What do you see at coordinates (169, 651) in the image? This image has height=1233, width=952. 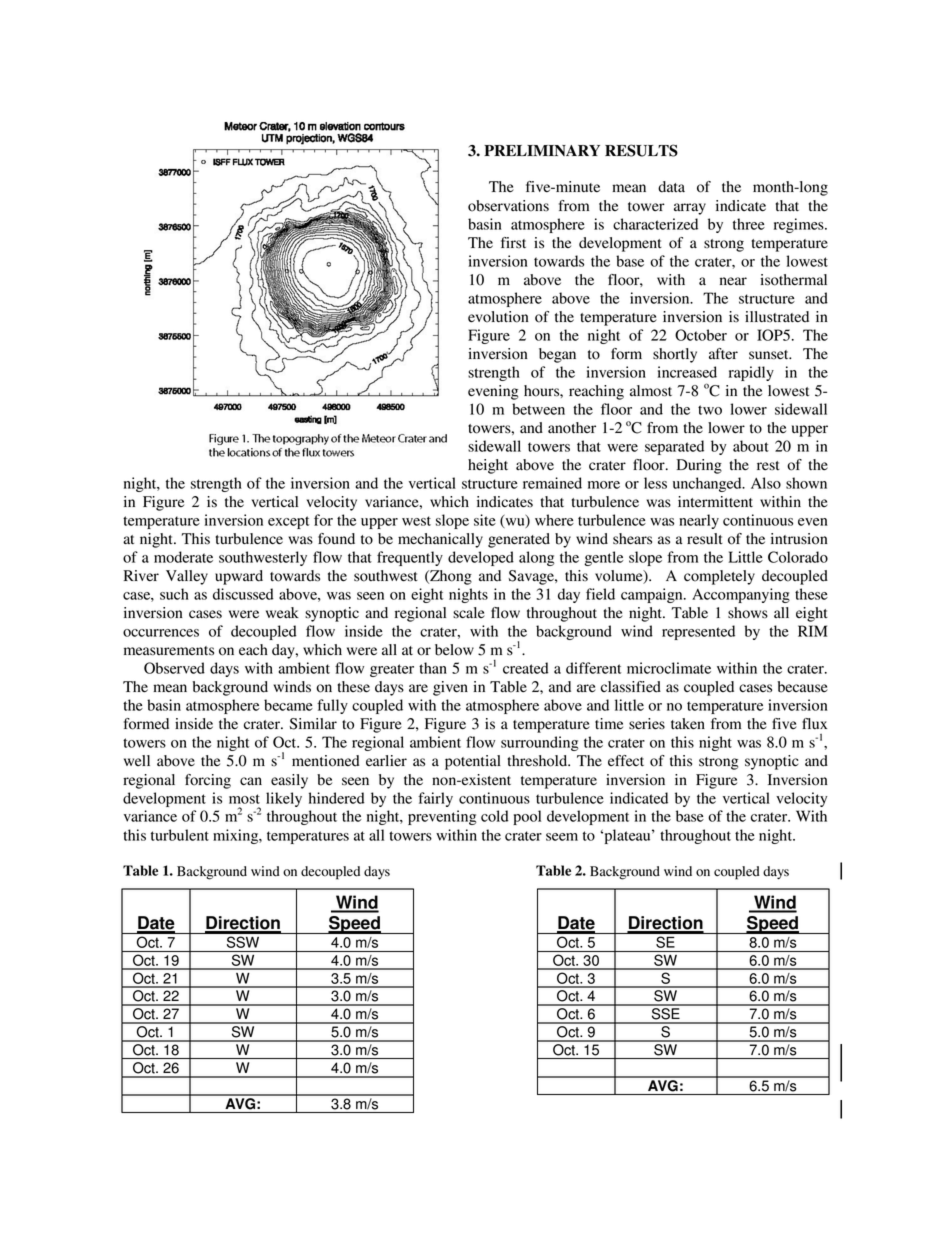 I see `measurements` at bounding box center [169, 651].
